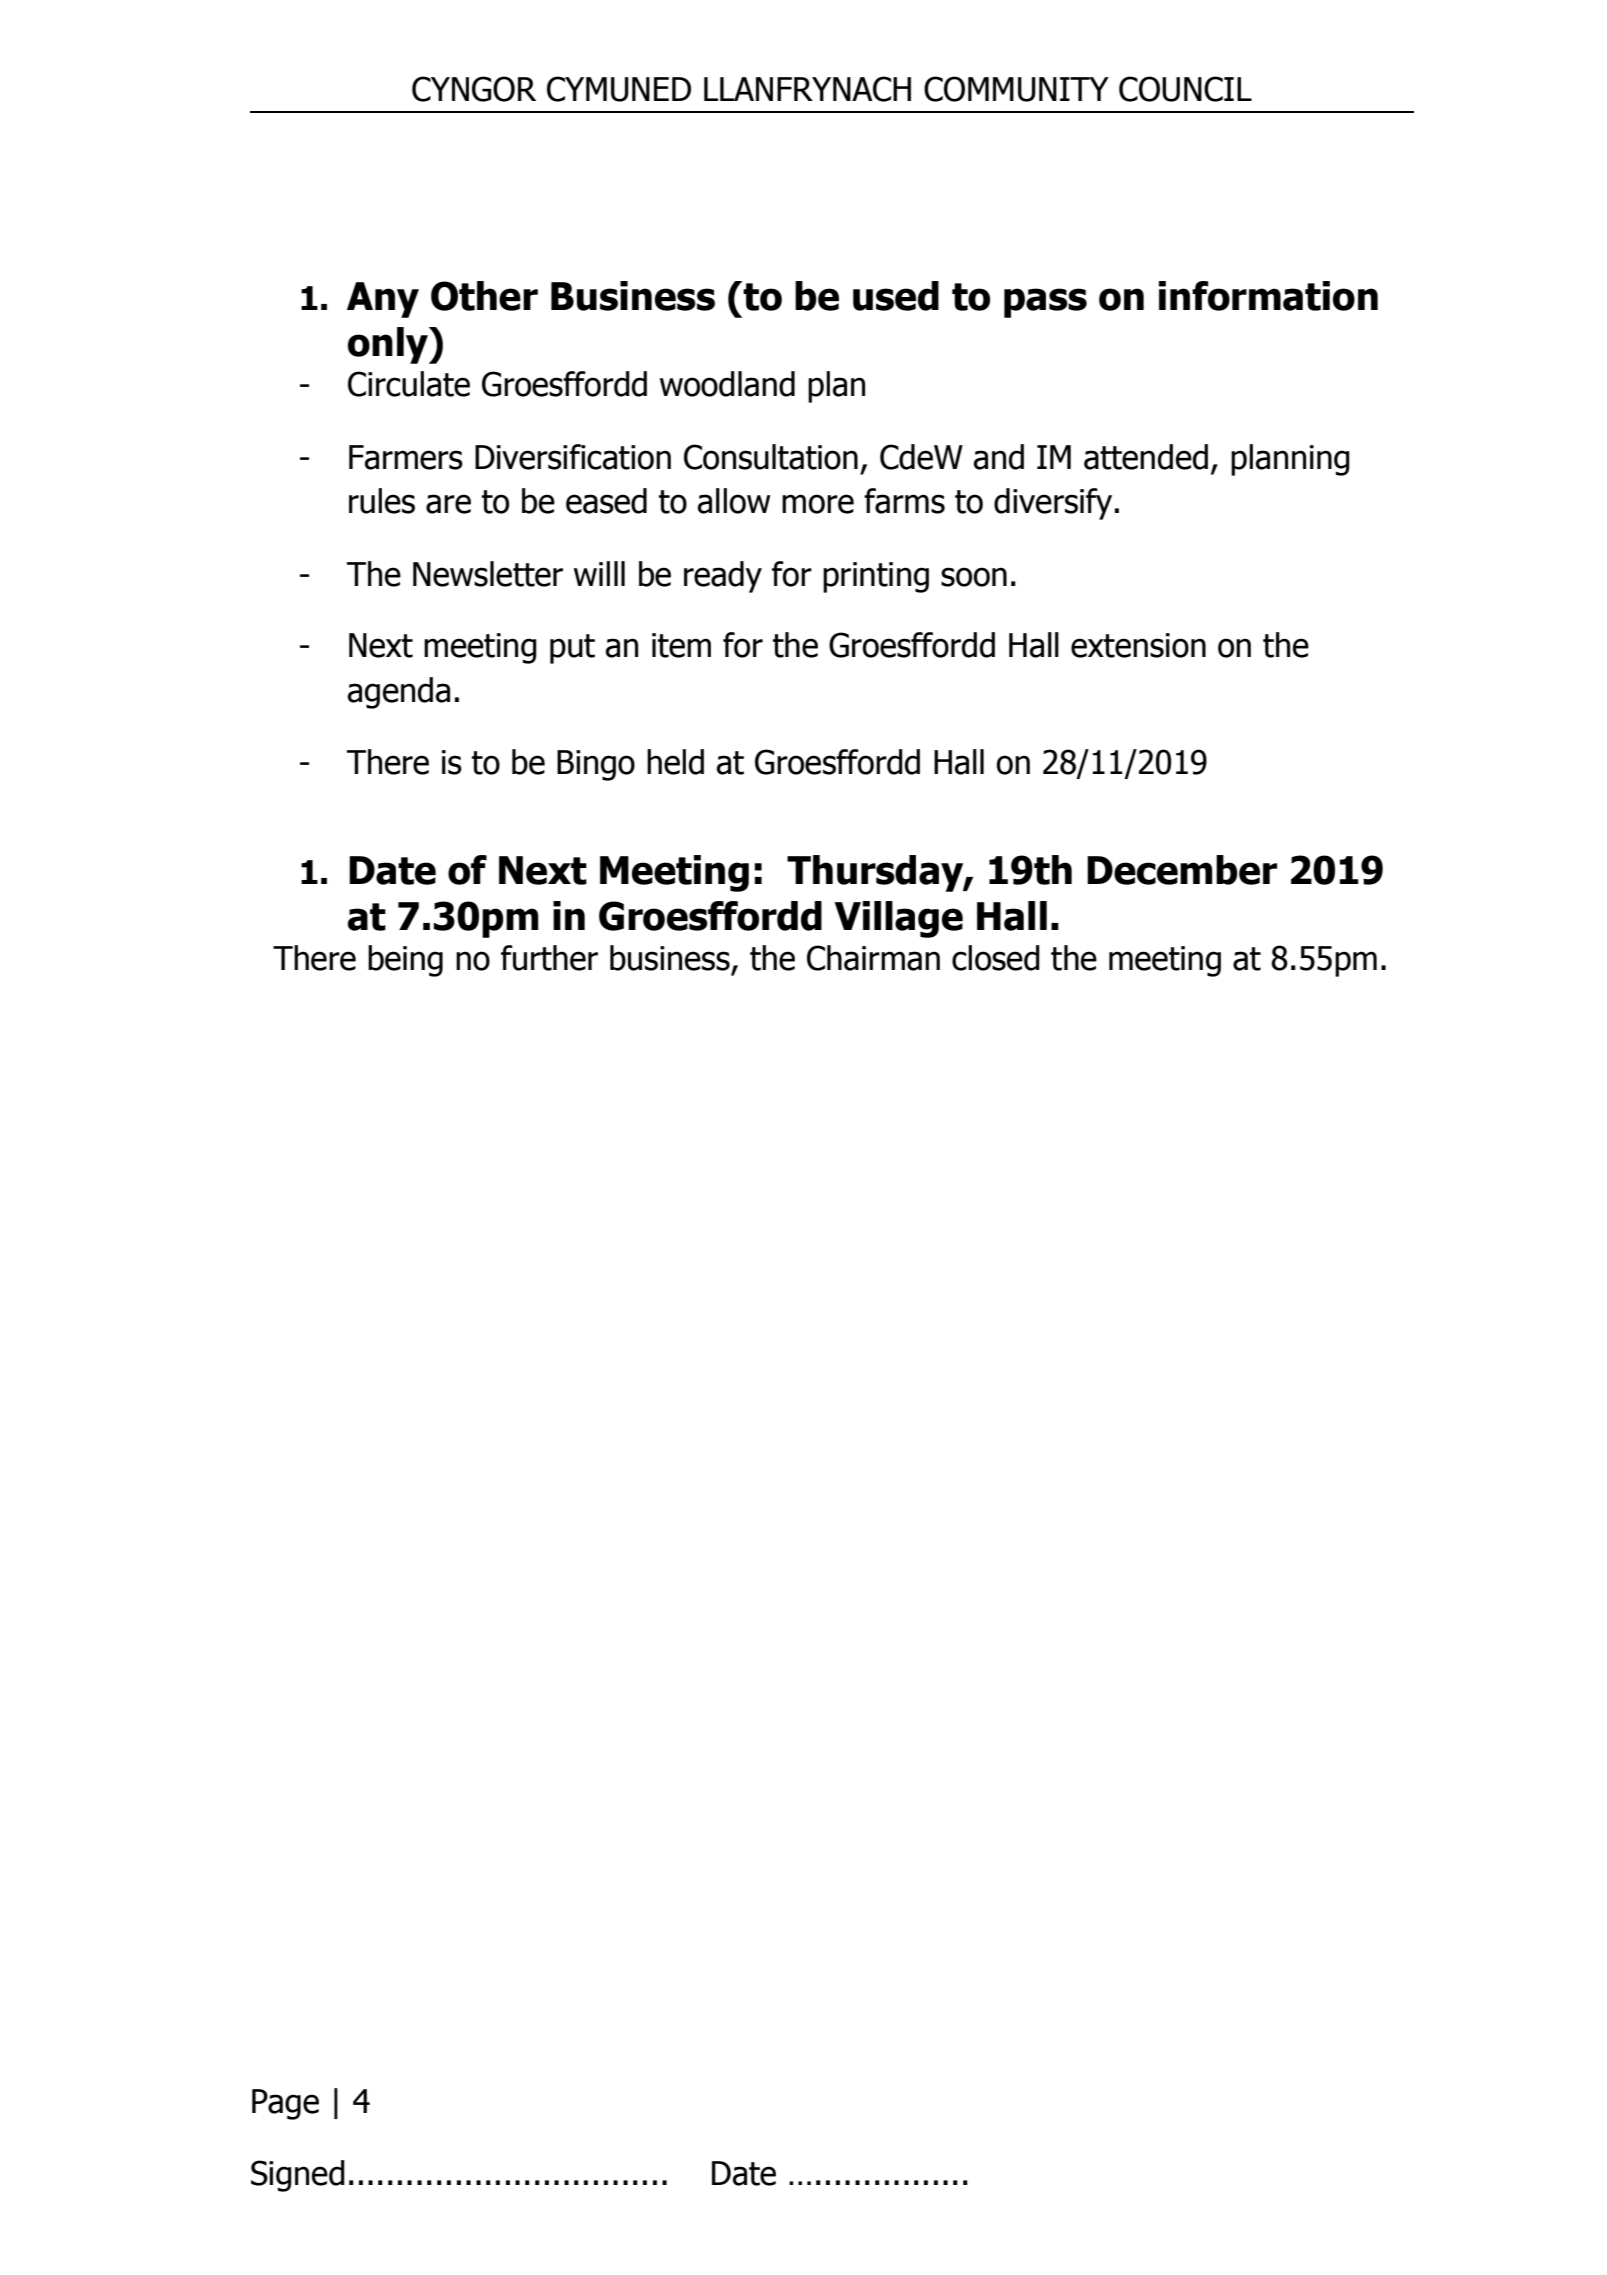 This image has width=1607, height=2275. What do you see at coordinates (996, 958) in the image?
I see `closed` at bounding box center [996, 958].
